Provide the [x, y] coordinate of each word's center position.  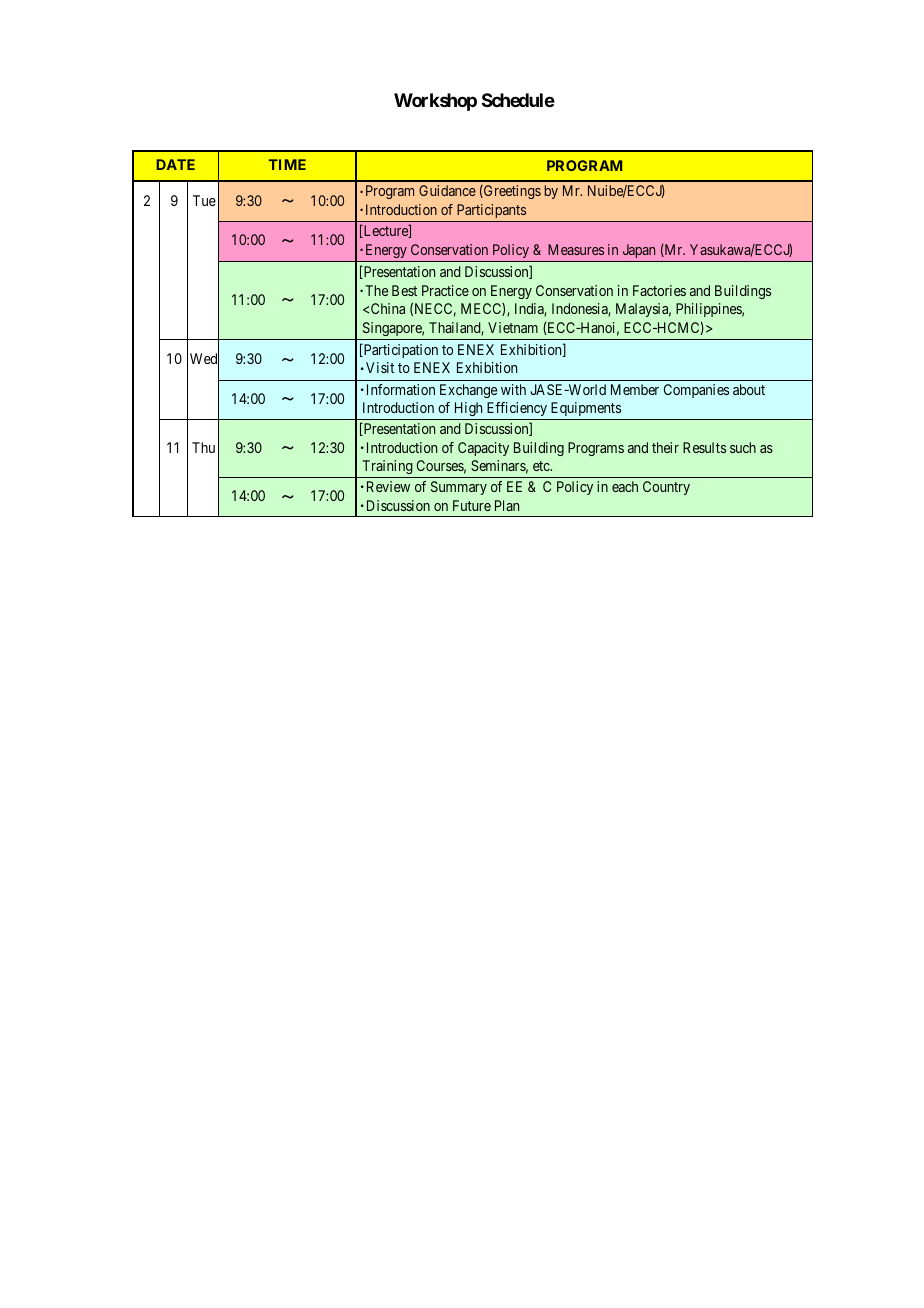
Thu [203, 447]
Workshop [435, 102]
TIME [287, 164]
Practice [445, 290]
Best [404, 290]
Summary [459, 488]
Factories [659, 290]
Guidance [447, 190]
